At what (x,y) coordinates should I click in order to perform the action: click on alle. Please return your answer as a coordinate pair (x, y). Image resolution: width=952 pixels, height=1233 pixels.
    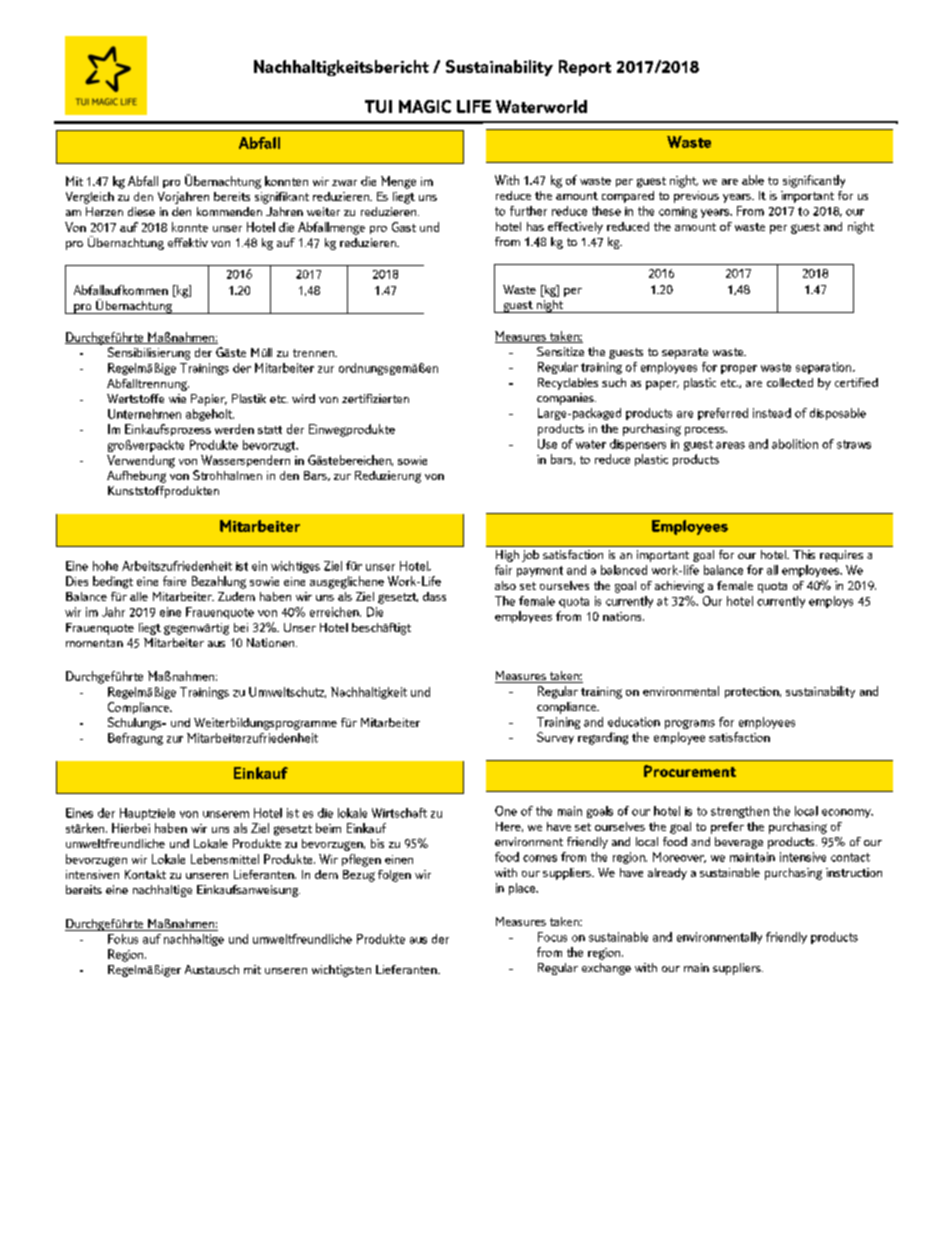
    Looking at the image, I should click on (139, 596).
